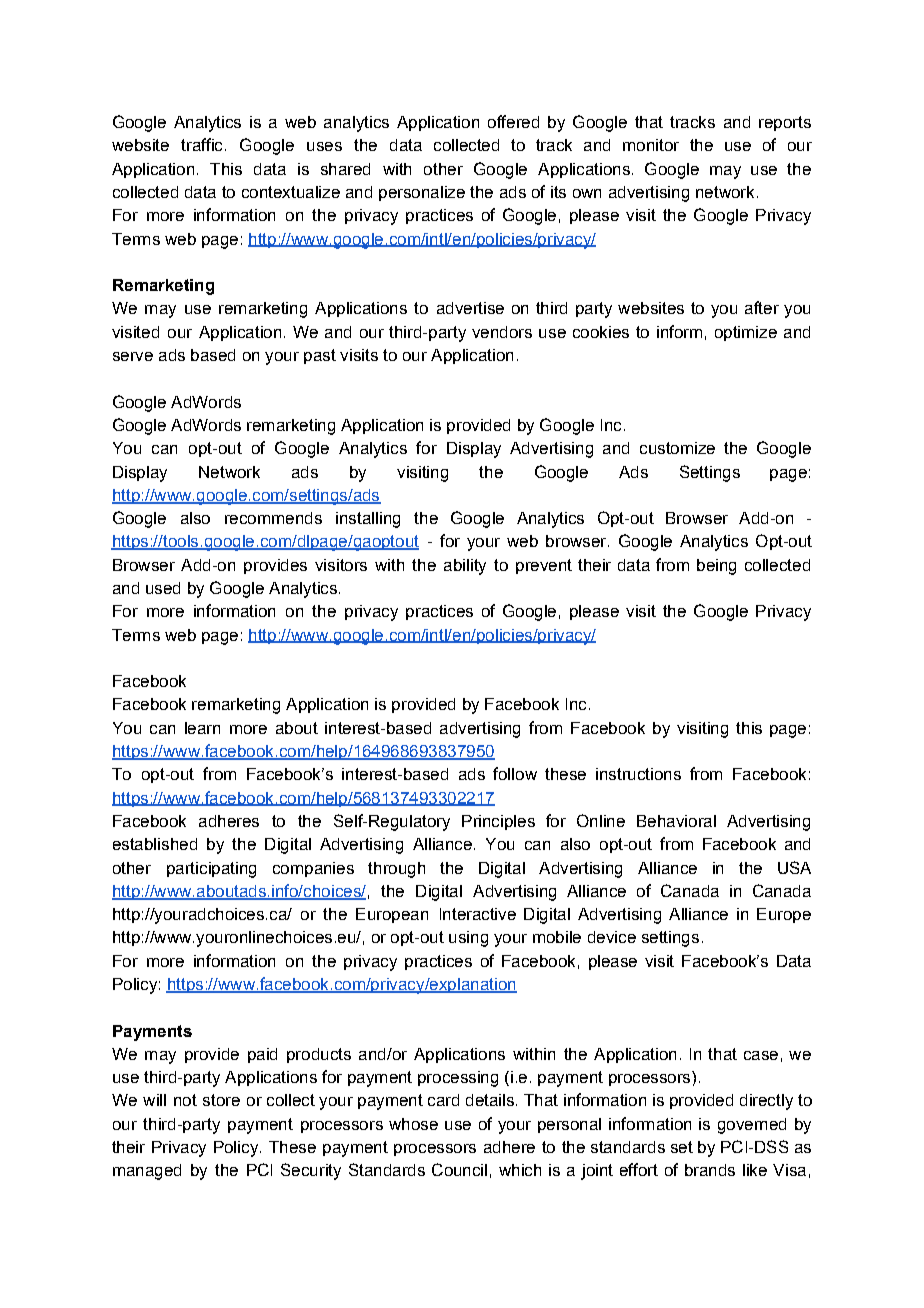 The height and width of the image is (1308, 924). I want to click on traffic, so click(201, 144).
